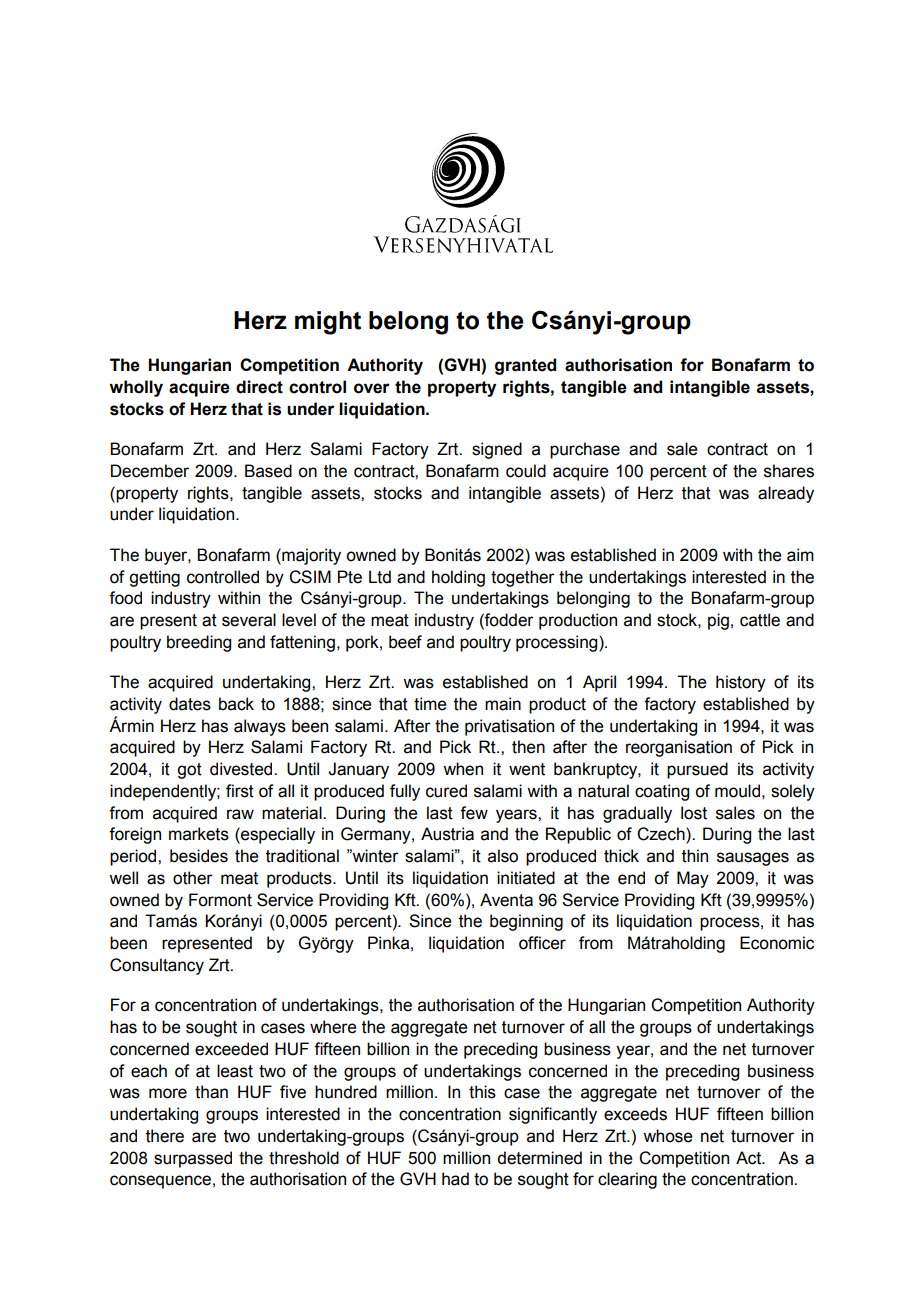 The image size is (924, 1308). Describe the element at coordinates (718, 621) in the document. I see `pig` at that location.
